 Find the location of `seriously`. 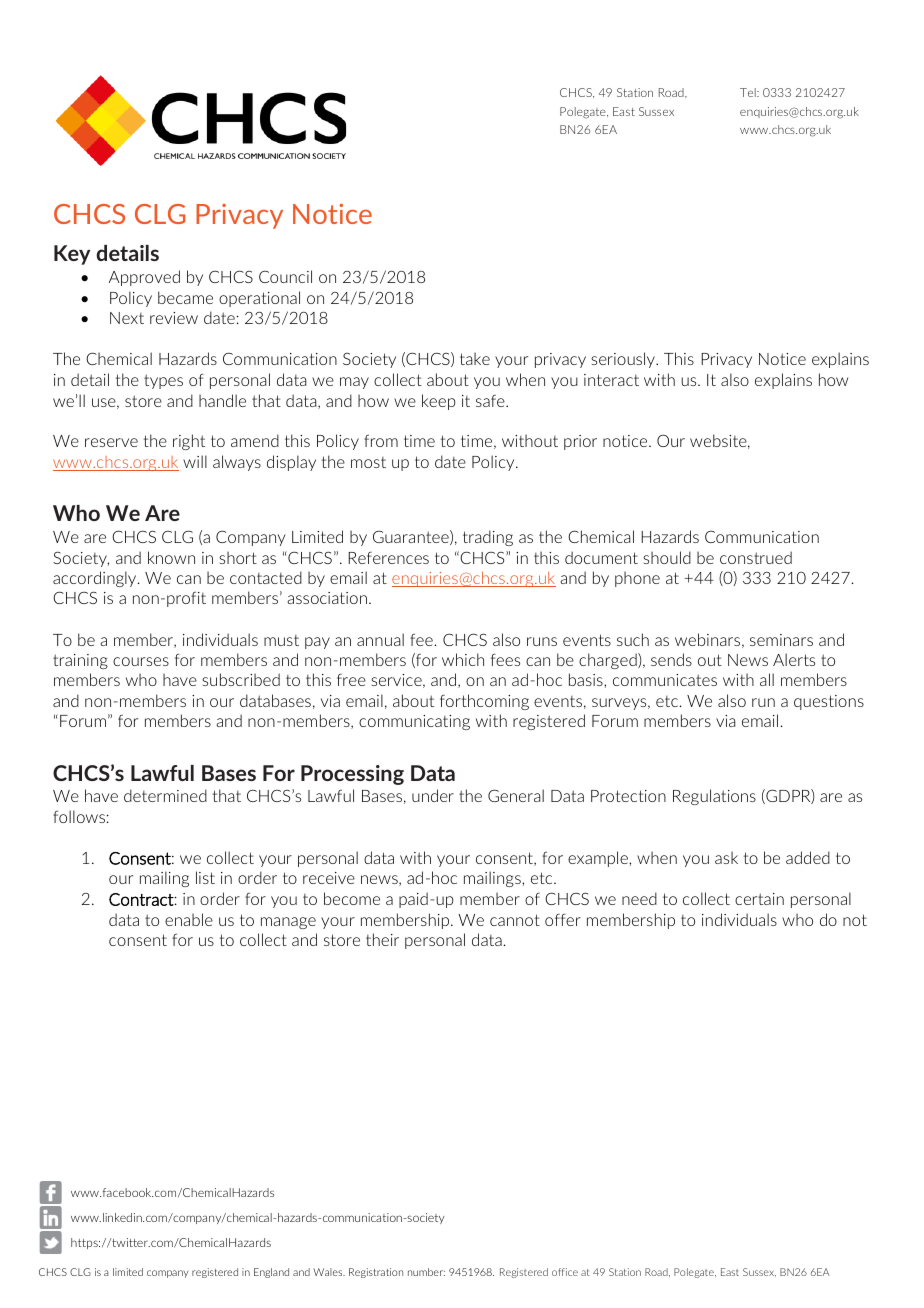

seriously is located at coordinates (624, 360).
